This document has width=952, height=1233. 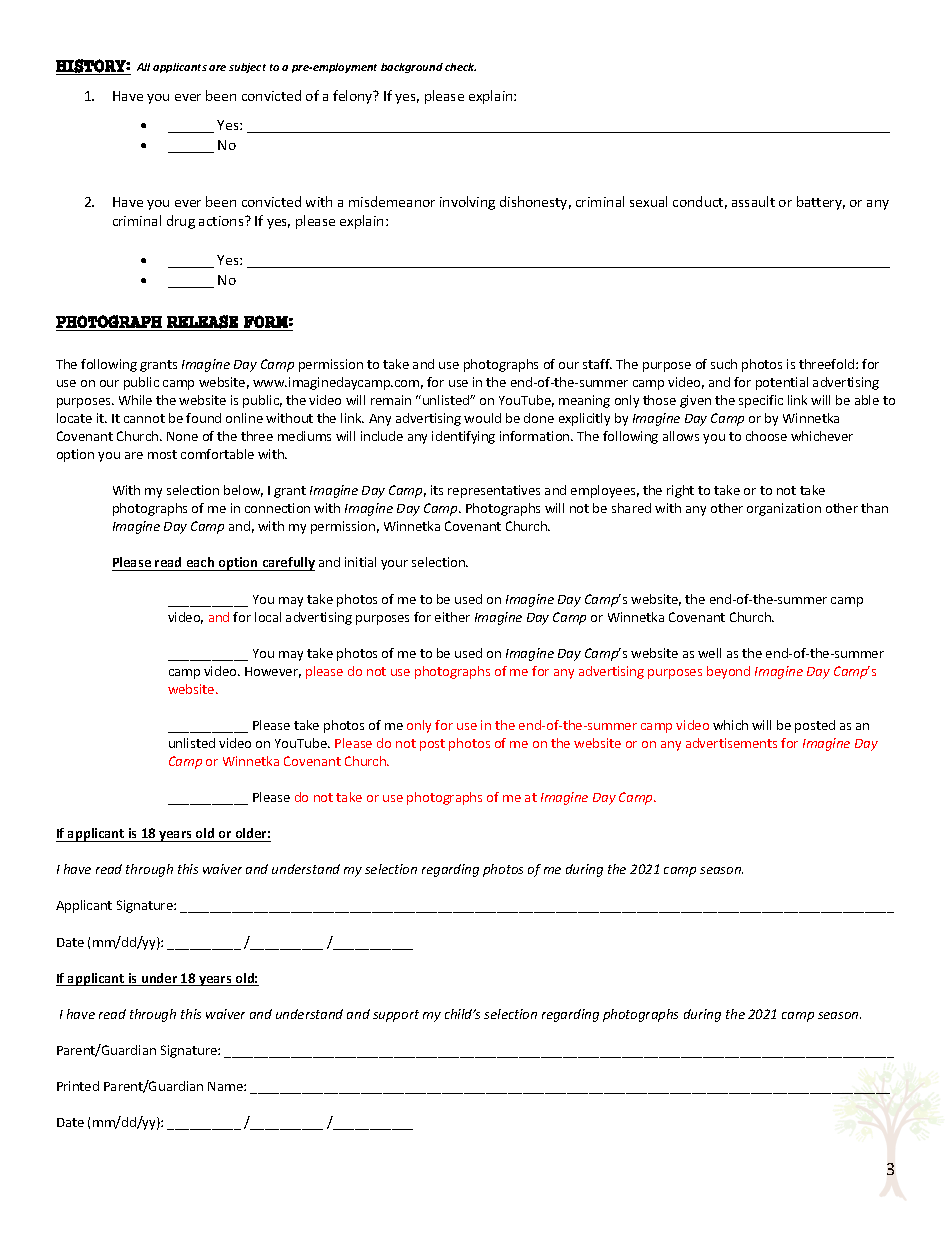 I want to click on beyond, so click(x=728, y=672).
